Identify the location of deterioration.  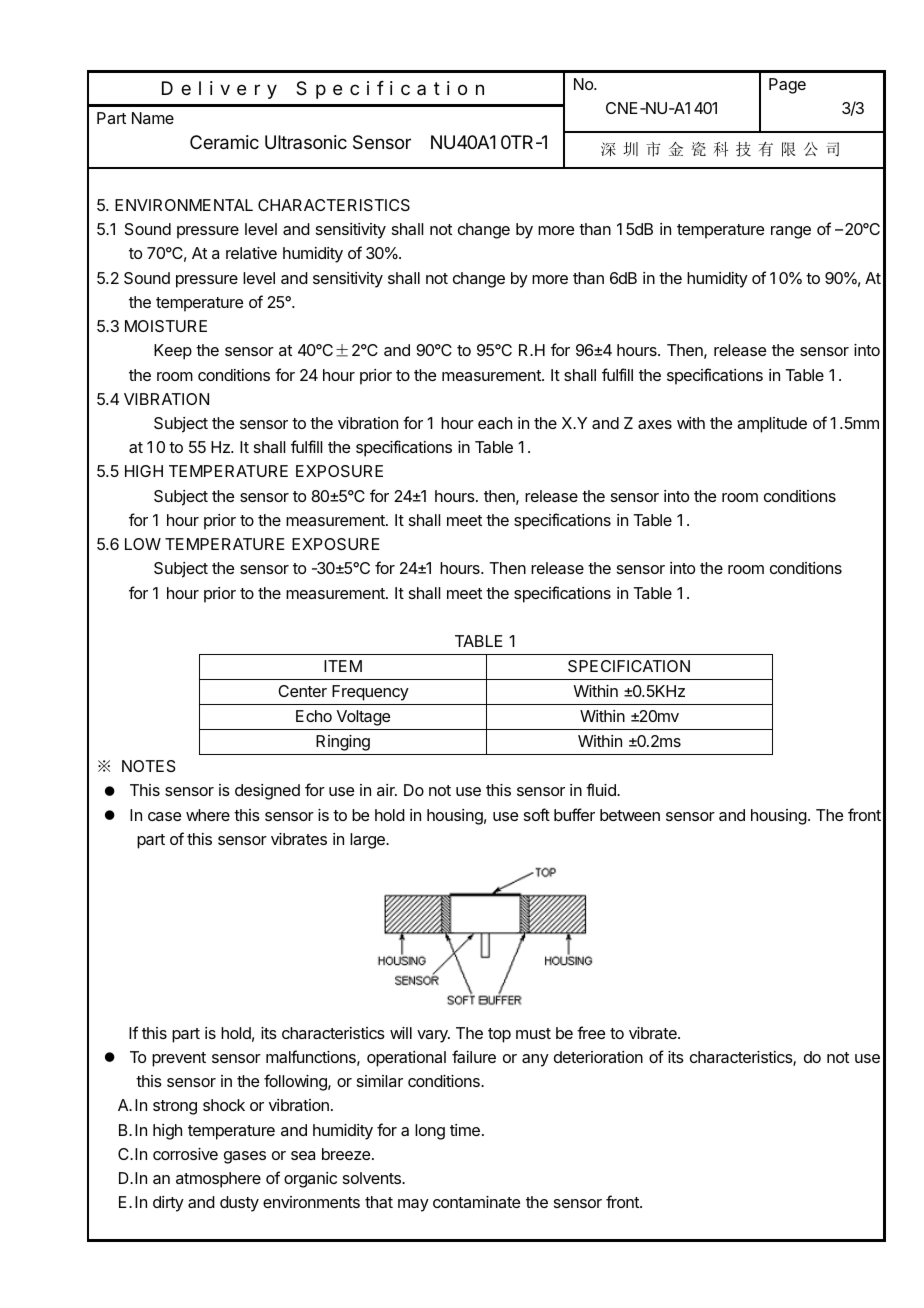
(598, 1057).
